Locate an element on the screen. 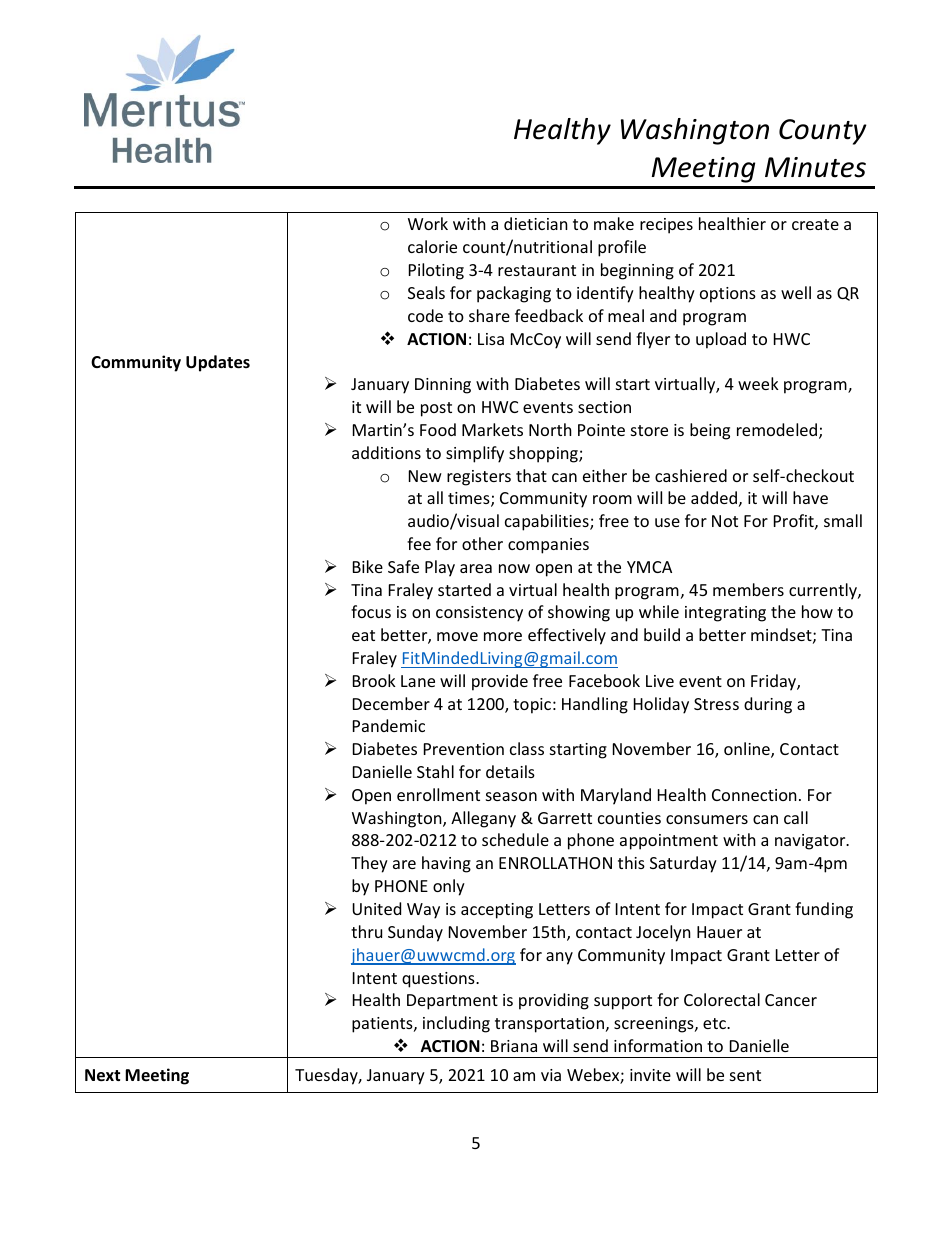 This screenshot has height=1233, width=952. Minutes is located at coordinates (815, 167).
